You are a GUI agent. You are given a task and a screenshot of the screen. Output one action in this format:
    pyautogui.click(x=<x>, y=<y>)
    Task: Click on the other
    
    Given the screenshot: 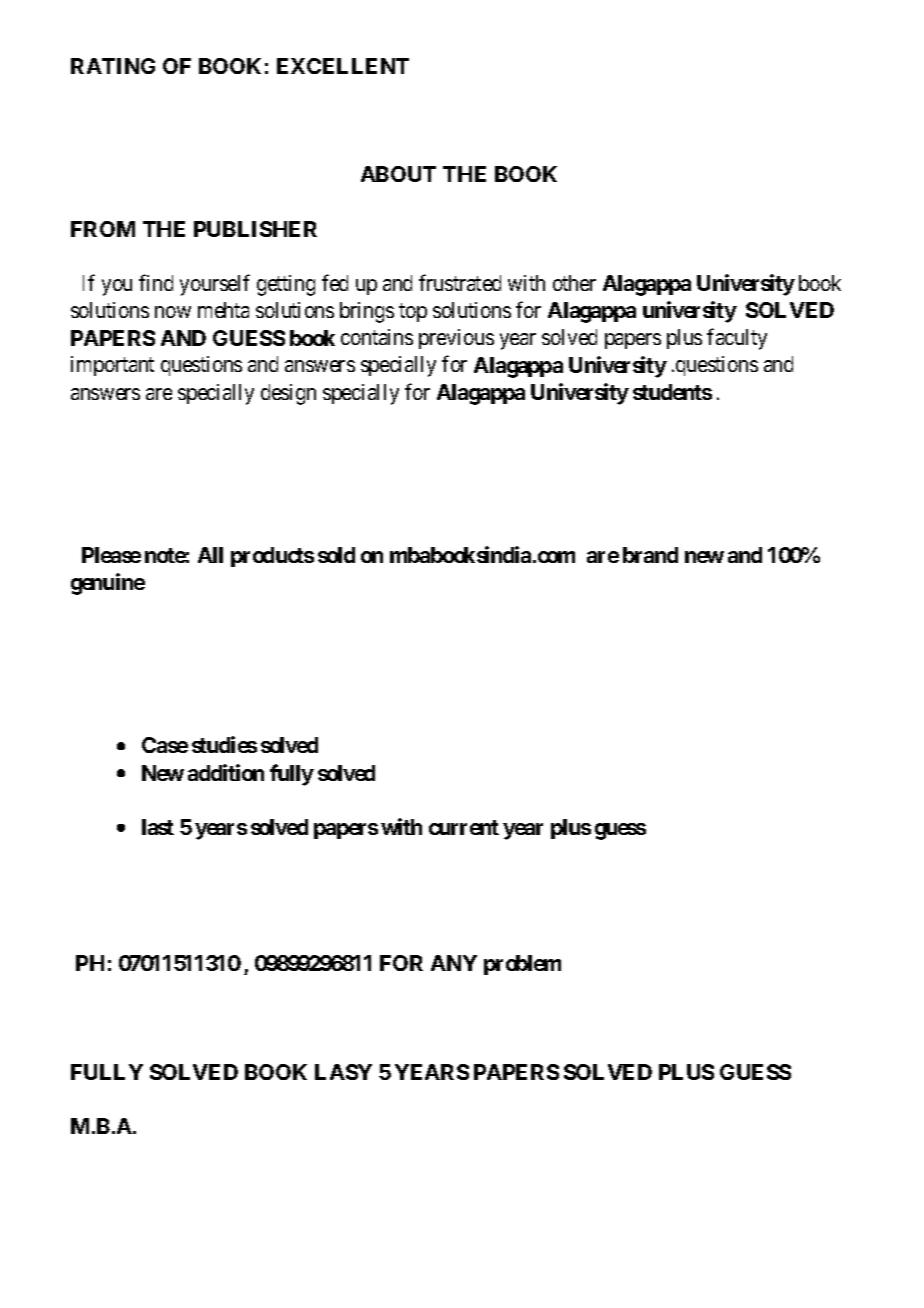 What is the action you would take?
    pyautogui.click(x=574, y=283)
